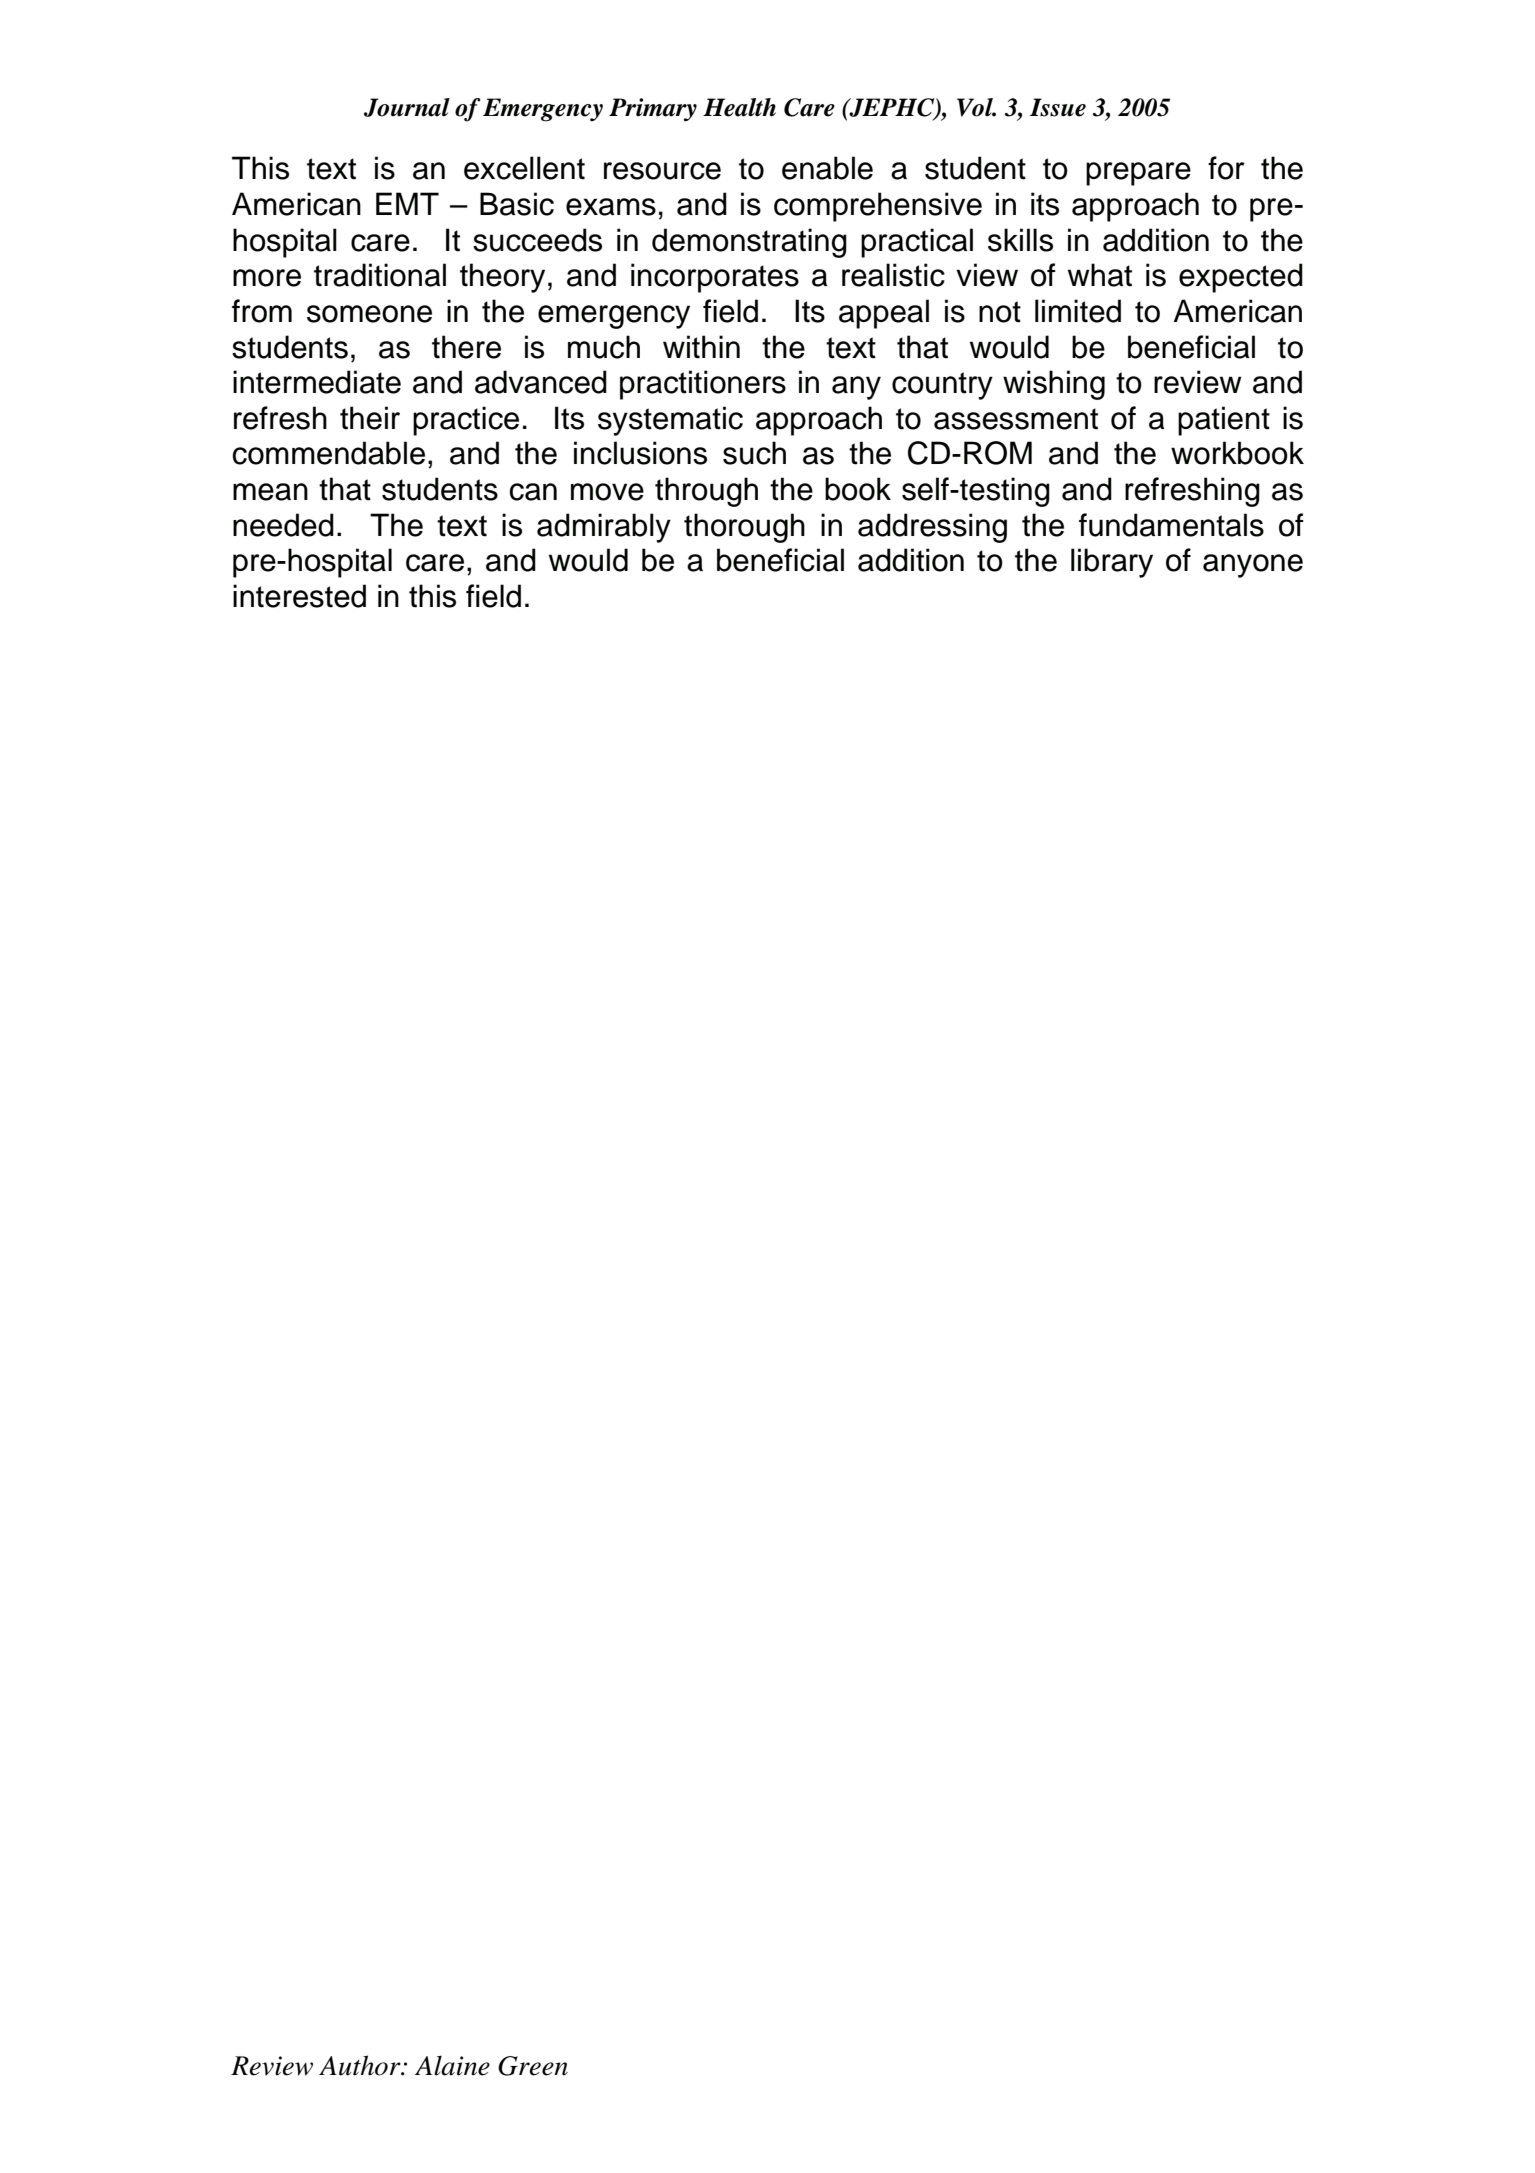  What do you see at coordinates (299, 596) in the document?
I see `interested` at bounding box center [299, 596].
